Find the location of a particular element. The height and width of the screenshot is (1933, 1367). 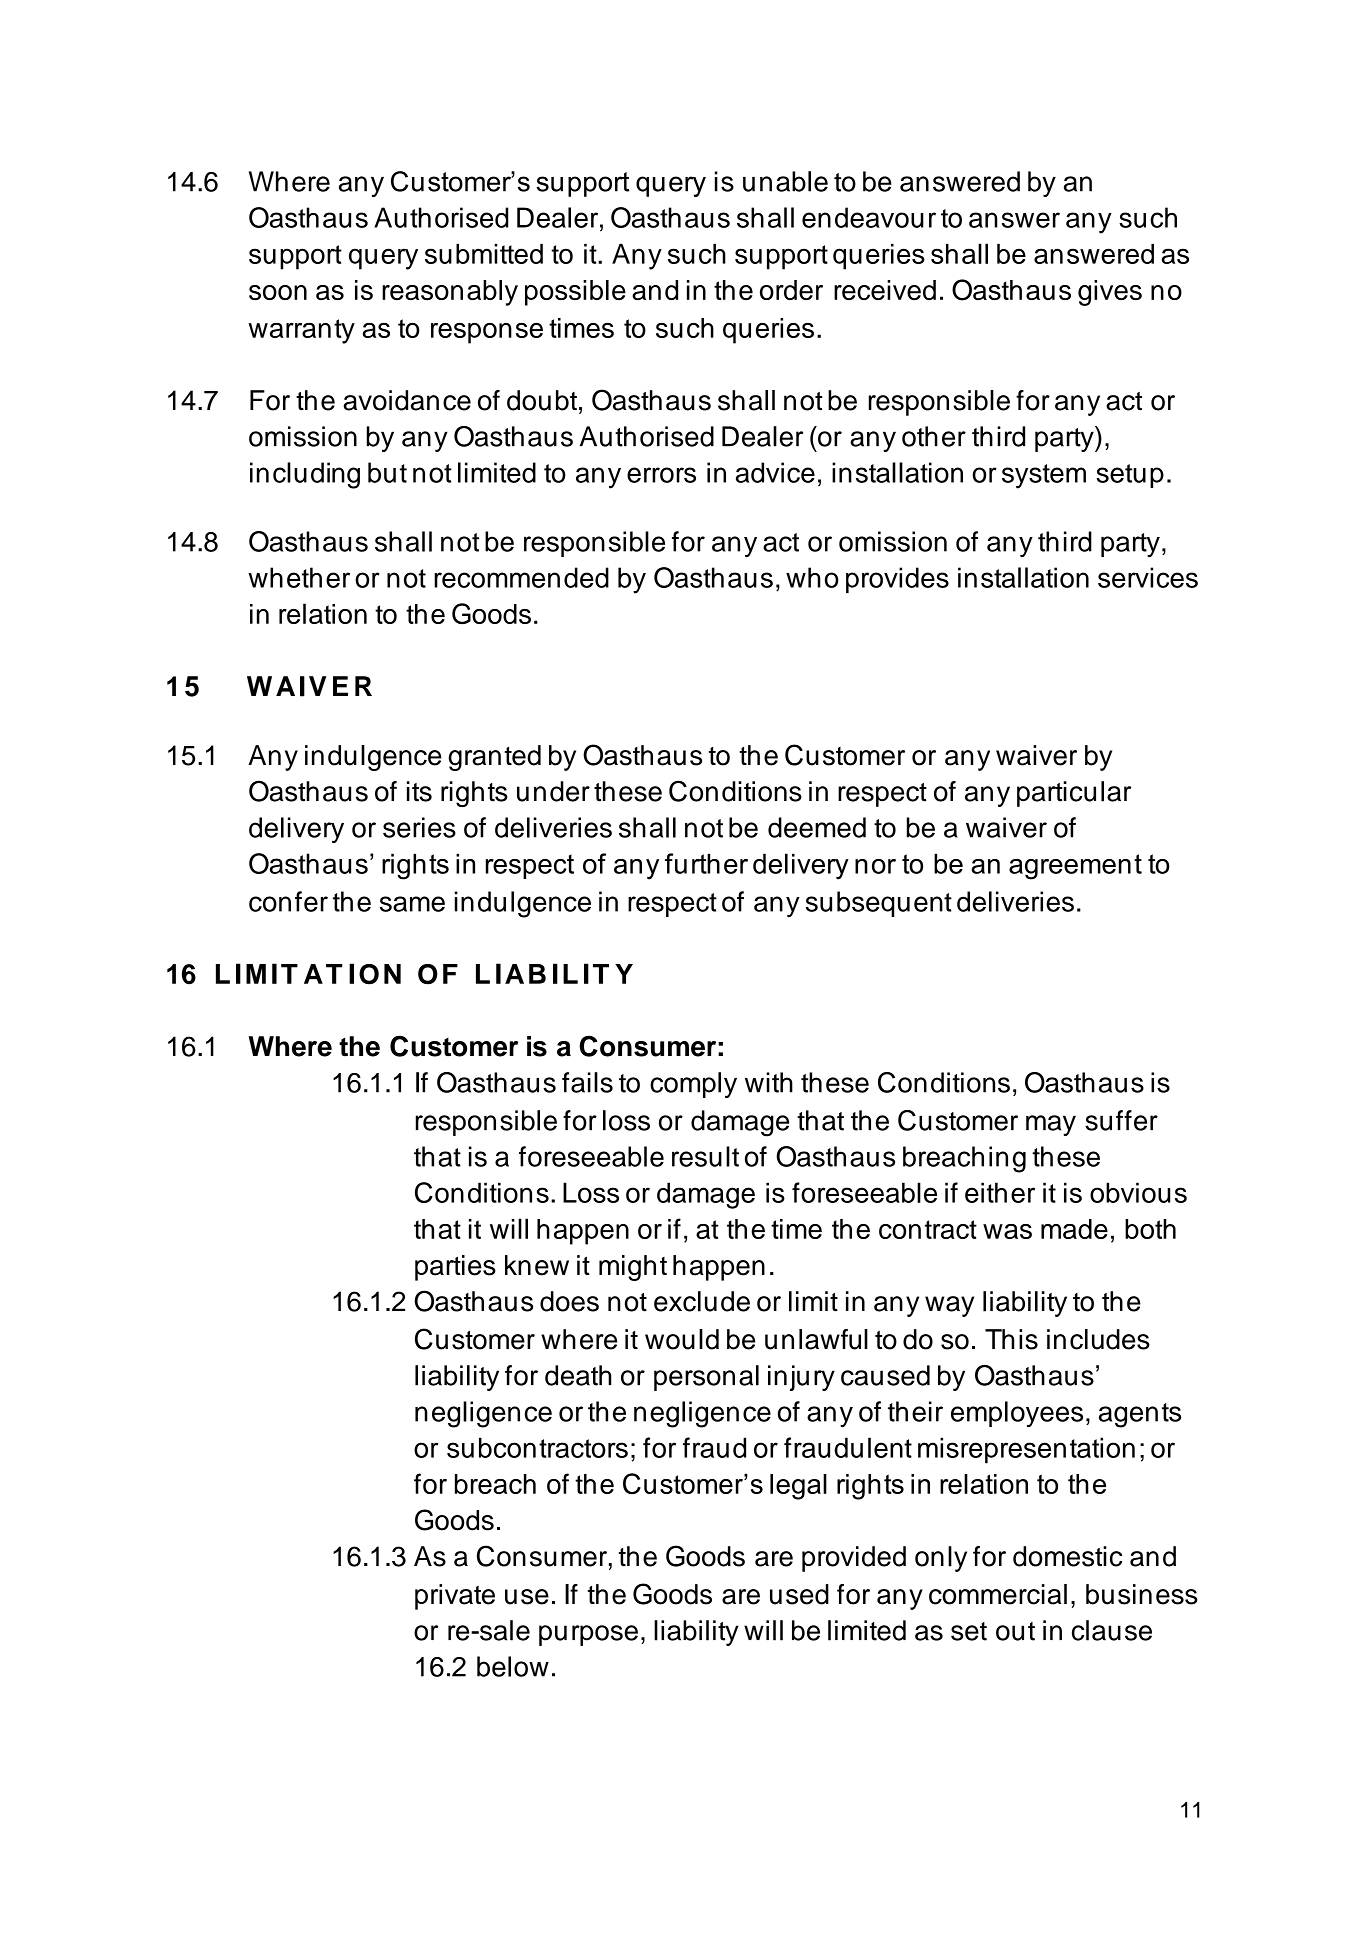

gives is located at coordinates (1110, 293).
